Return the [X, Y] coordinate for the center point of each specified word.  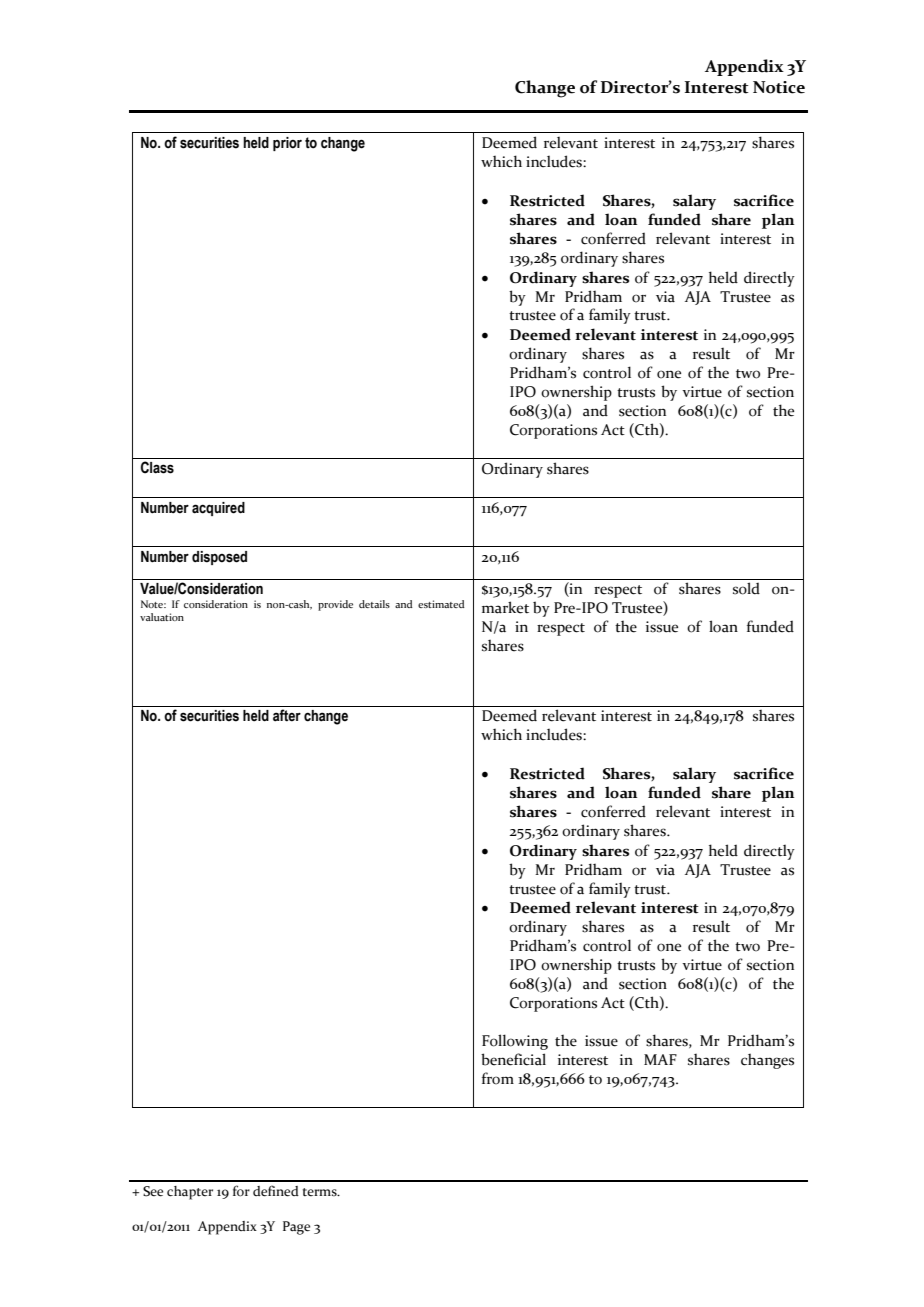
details [374, 604]
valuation [162, 617]
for [241, 1191]
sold [746, 588]
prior [287, 144]
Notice [779, 87]
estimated [441, 604]
